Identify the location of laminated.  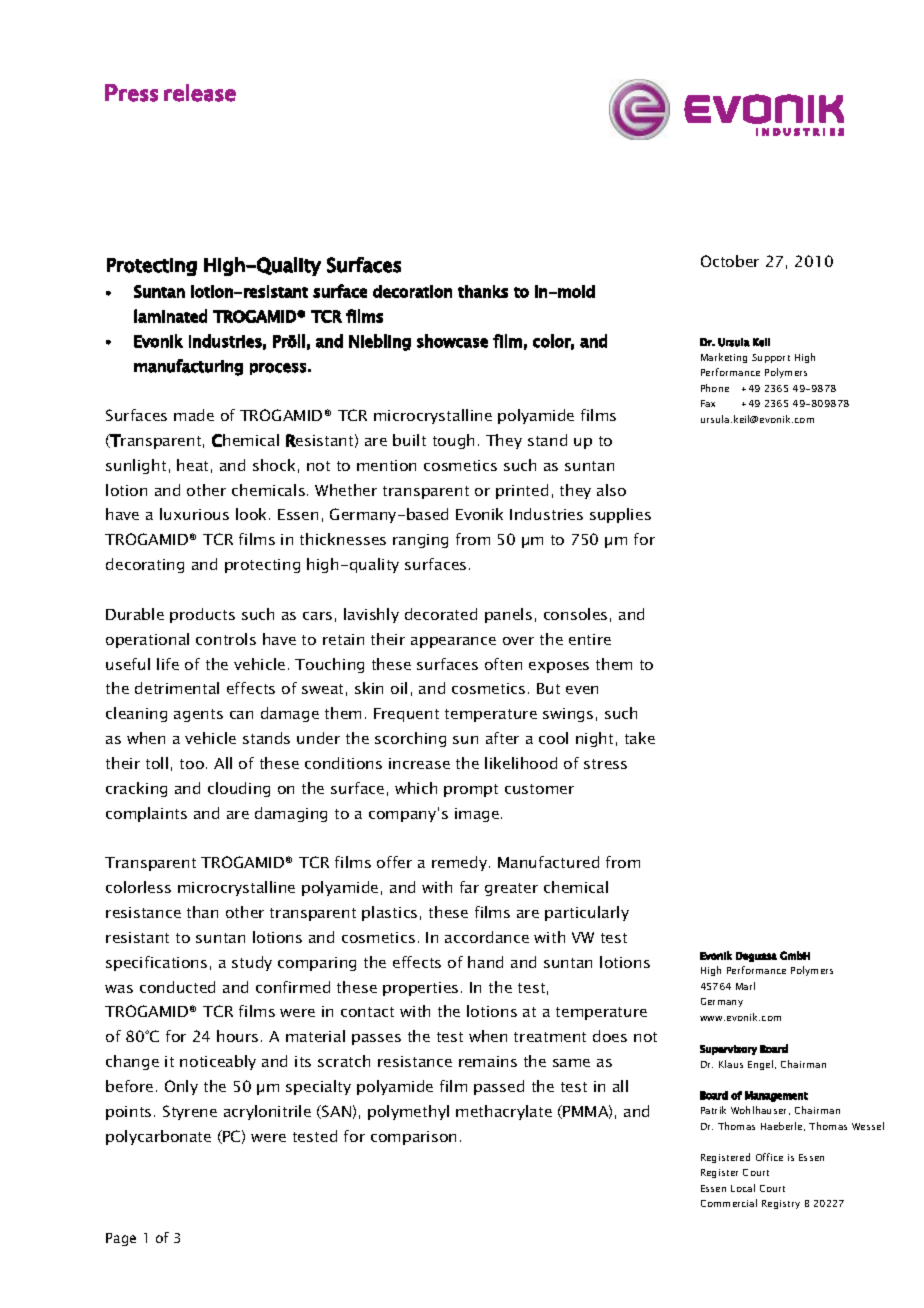
(170, 316).
